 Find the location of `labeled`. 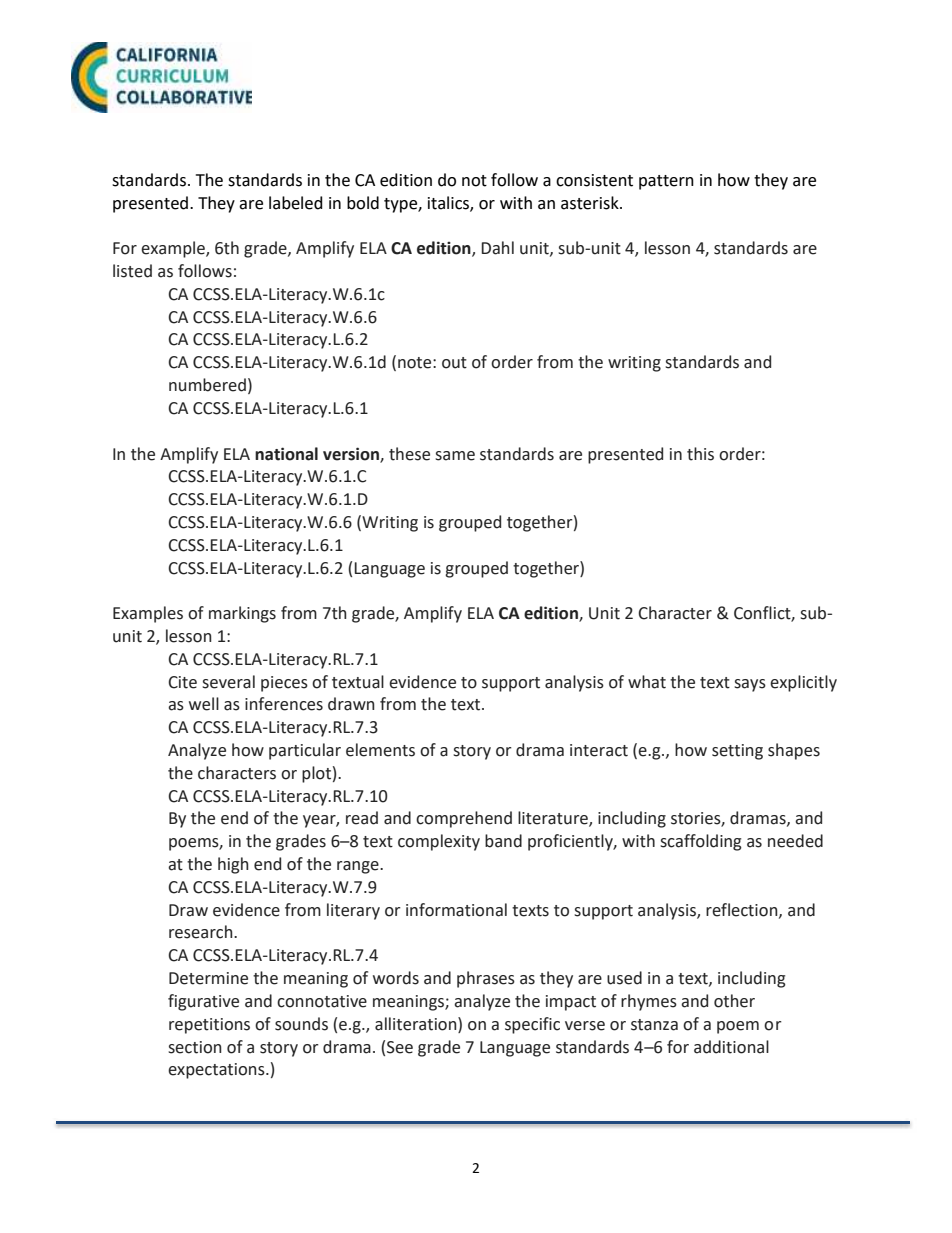

labeled is located at coordinates (296, 203).
